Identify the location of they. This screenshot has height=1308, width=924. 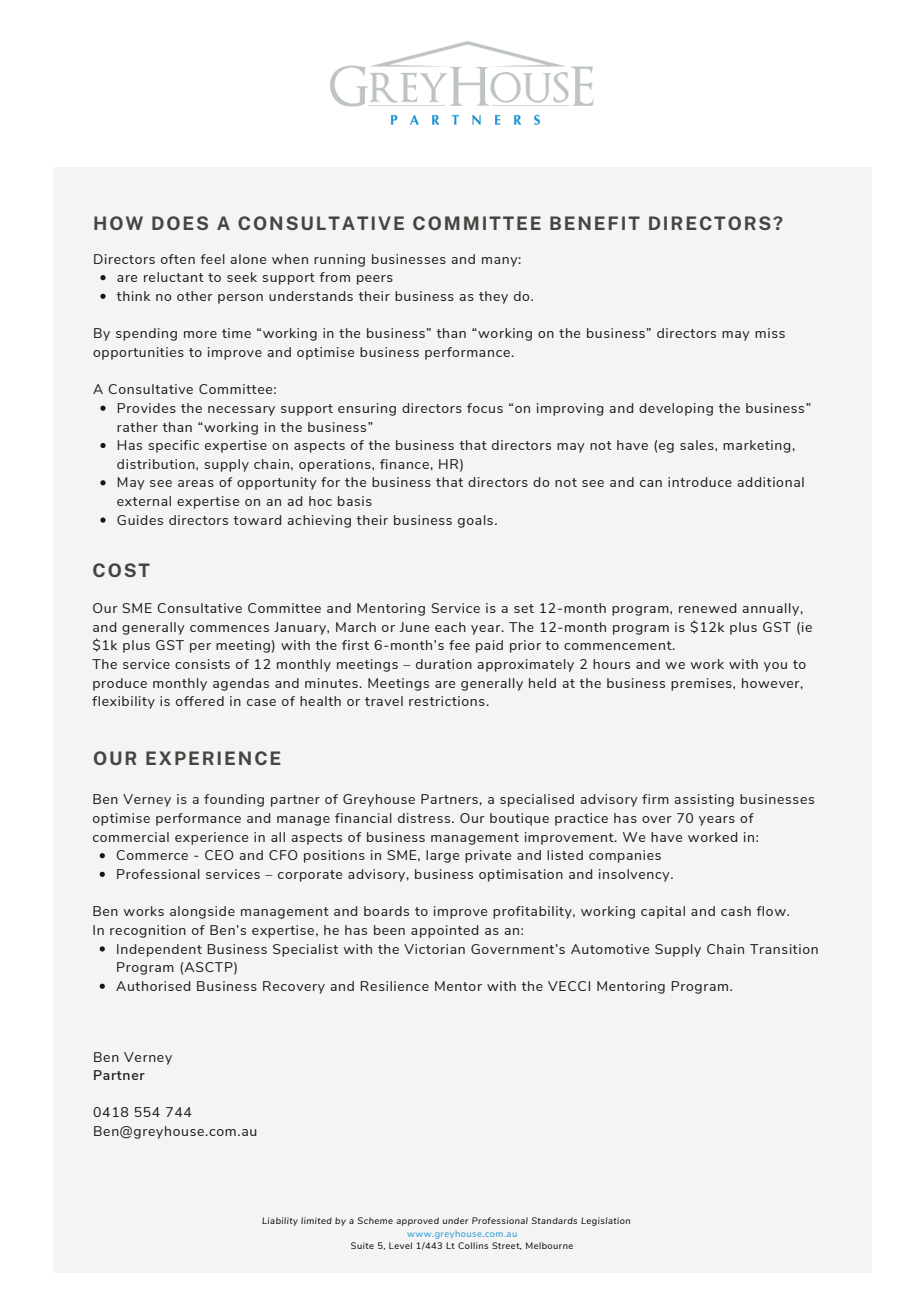
(493, 297).
